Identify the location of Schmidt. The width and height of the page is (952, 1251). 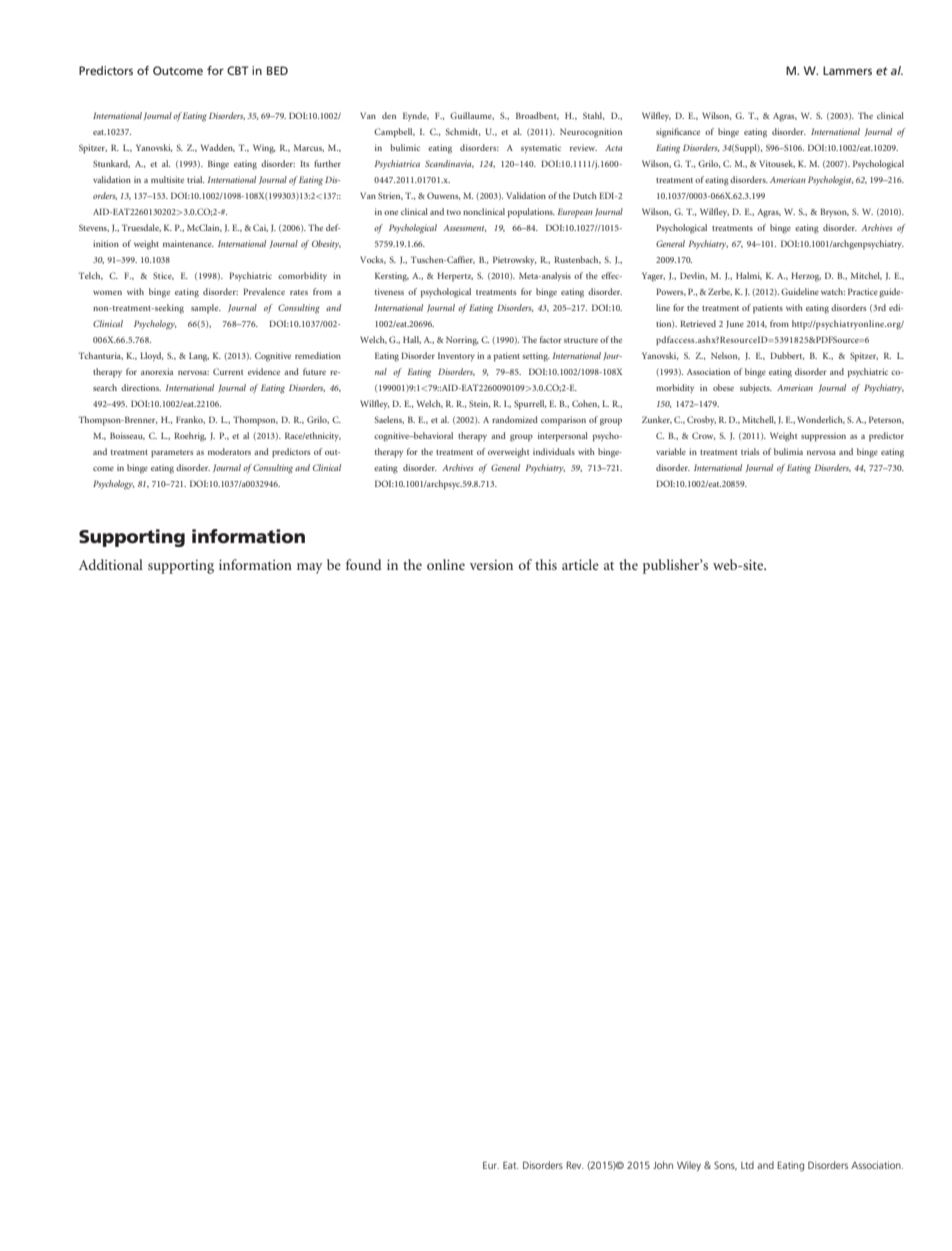
(463, 132).
